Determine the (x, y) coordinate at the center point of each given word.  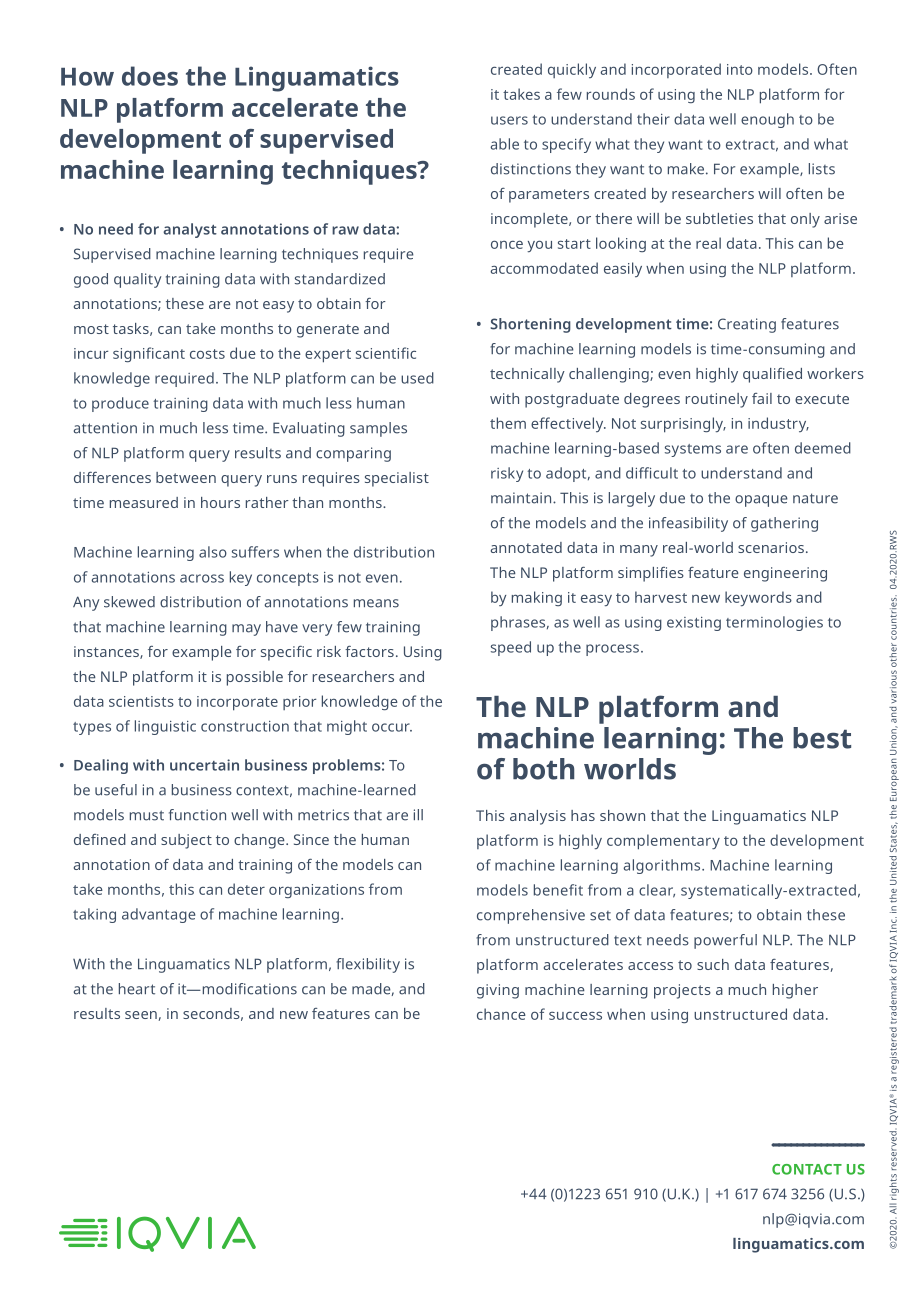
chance (501, 1014)
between (186, 477)
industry (778, 424)
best (822, 738)
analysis (538, 817)
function (197, 815)
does (150, 76)
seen (141, 1015)
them (508, 423)
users (509, 120)
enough (767, 120)
